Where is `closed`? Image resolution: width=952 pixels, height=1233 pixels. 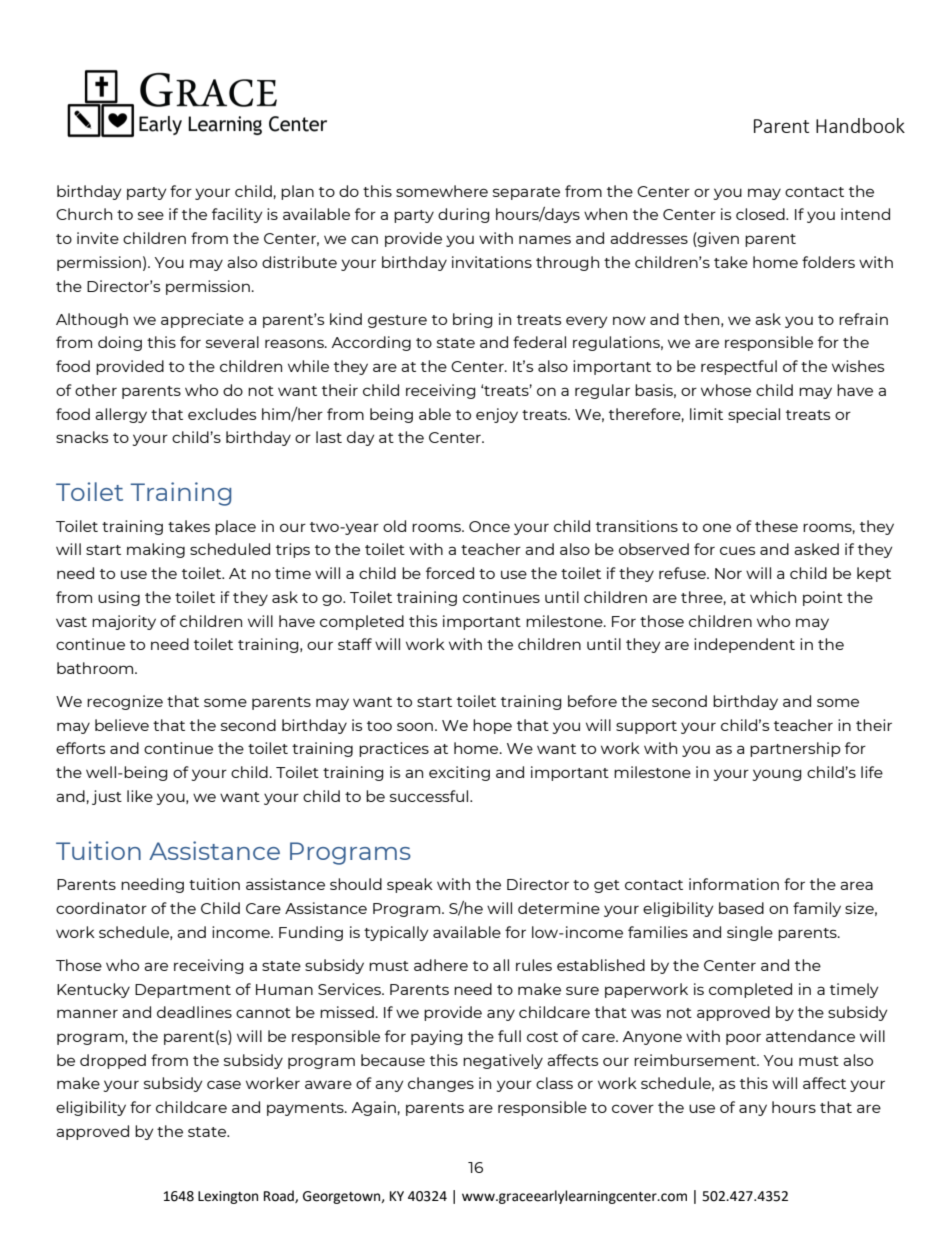
closed is located at coordinates (761, 214).
